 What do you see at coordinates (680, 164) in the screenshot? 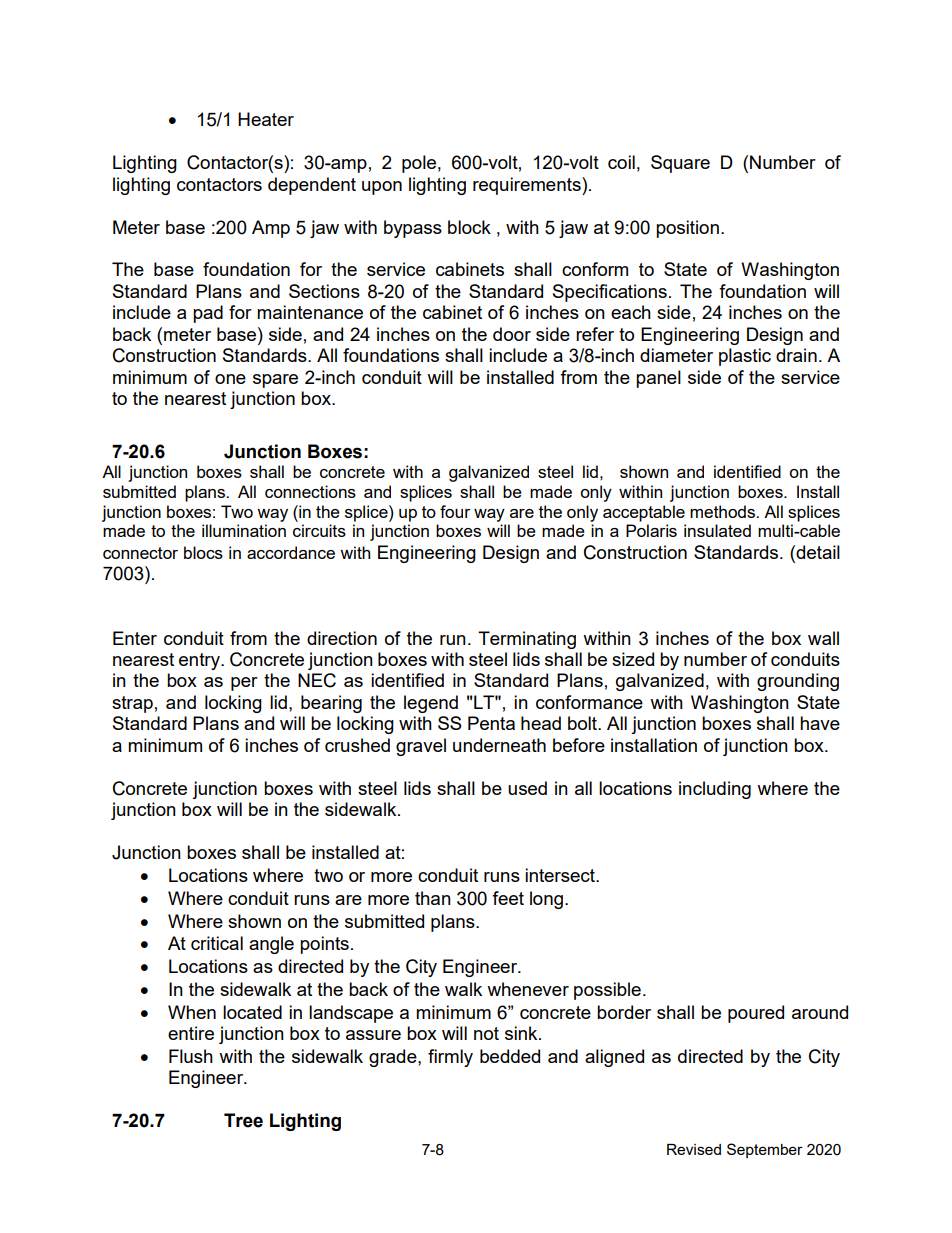
I see `Square` at bounding box center [680, 164].
